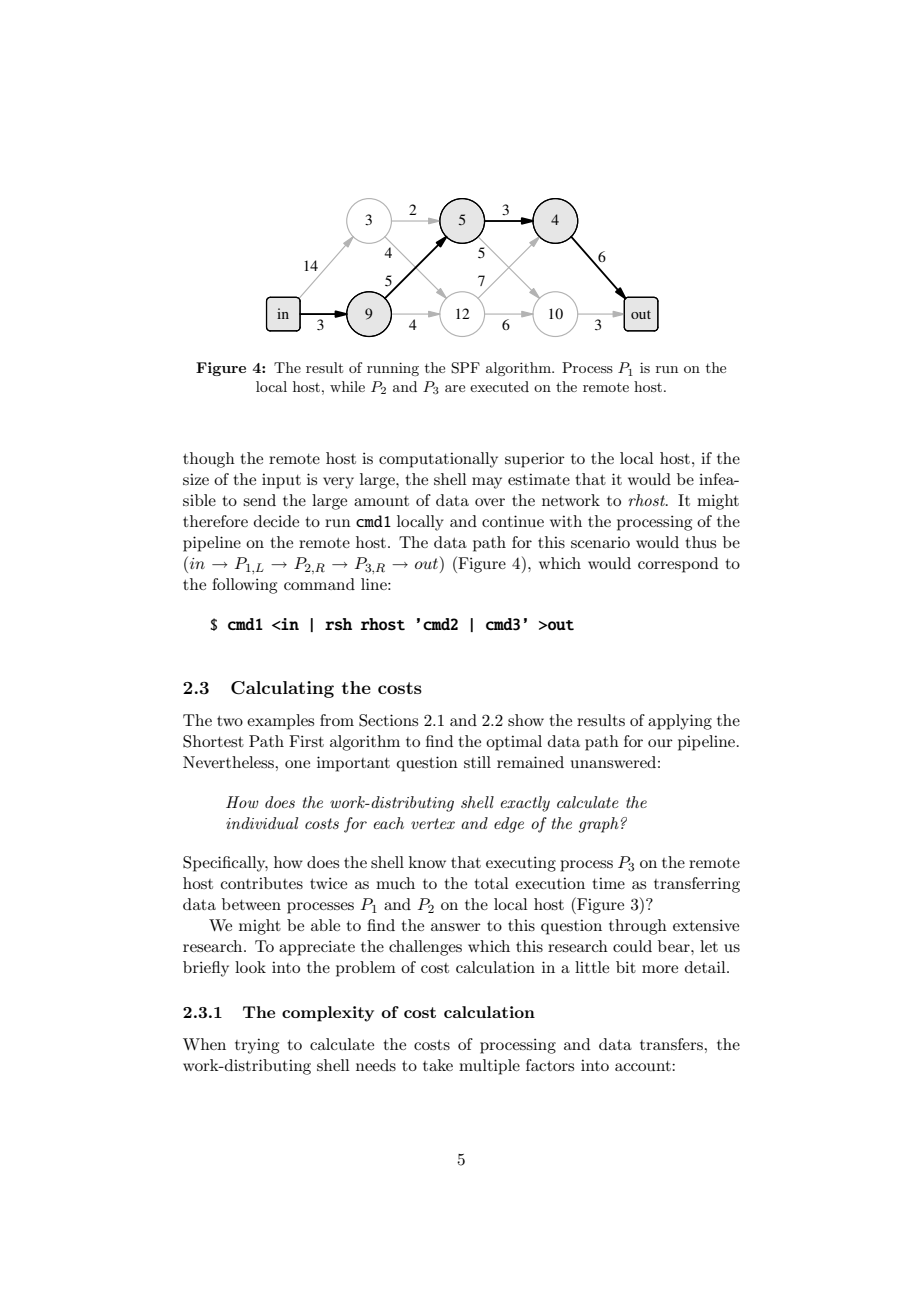 This screenshot has height=1308, width=924. Describe the element at coordinates (257, 1046) in the screenshot. I see `trying` at that location.
